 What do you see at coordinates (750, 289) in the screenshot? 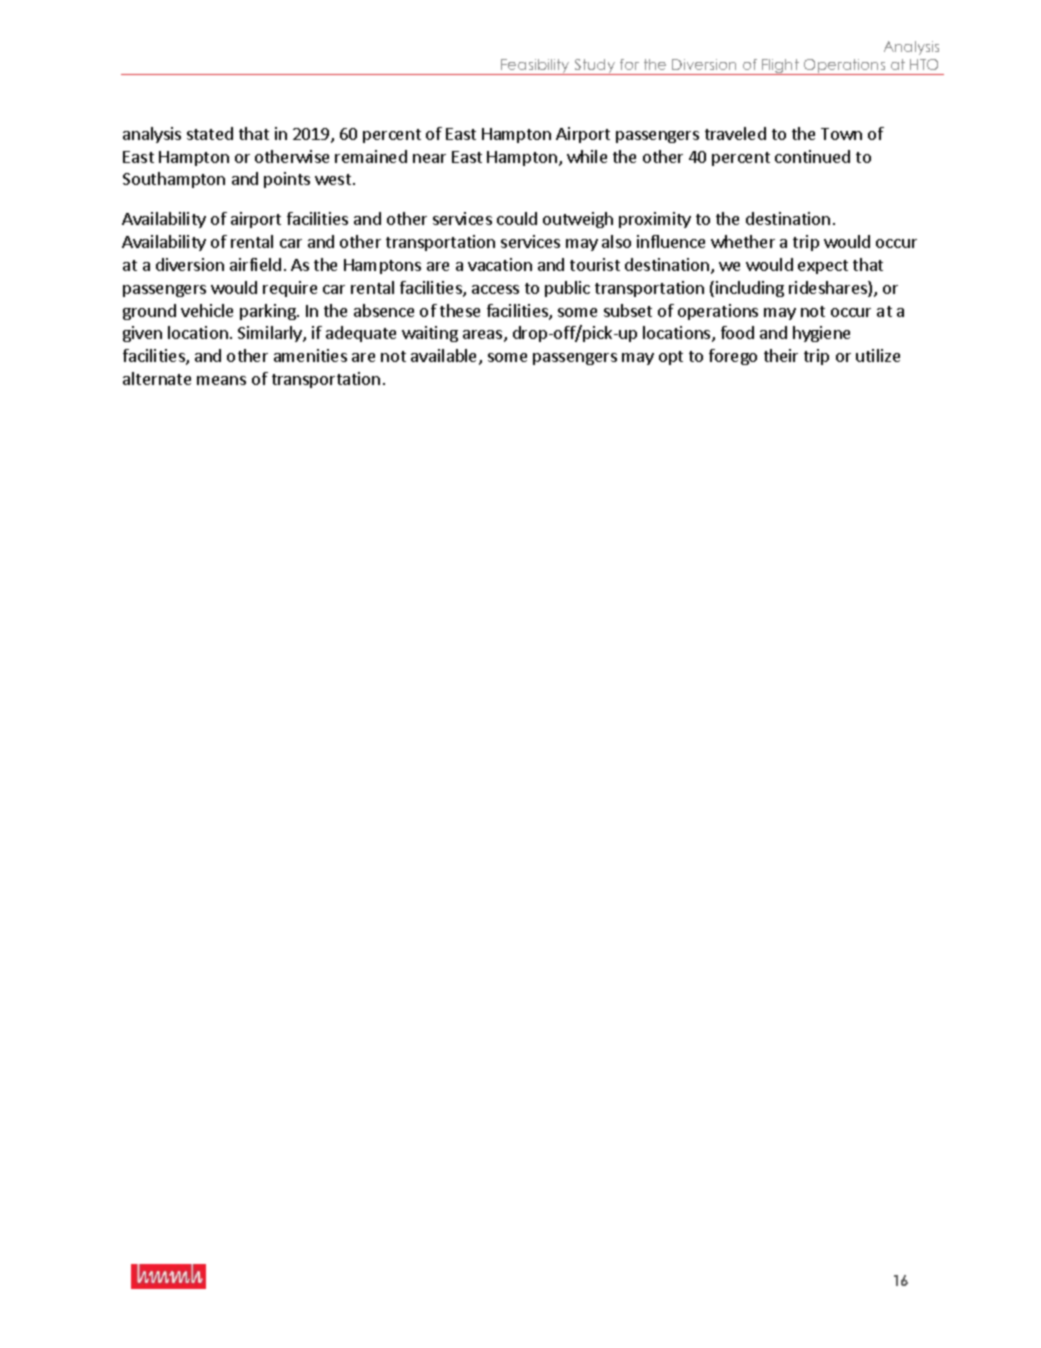
I see `including` at bounding box center [750, 289].
